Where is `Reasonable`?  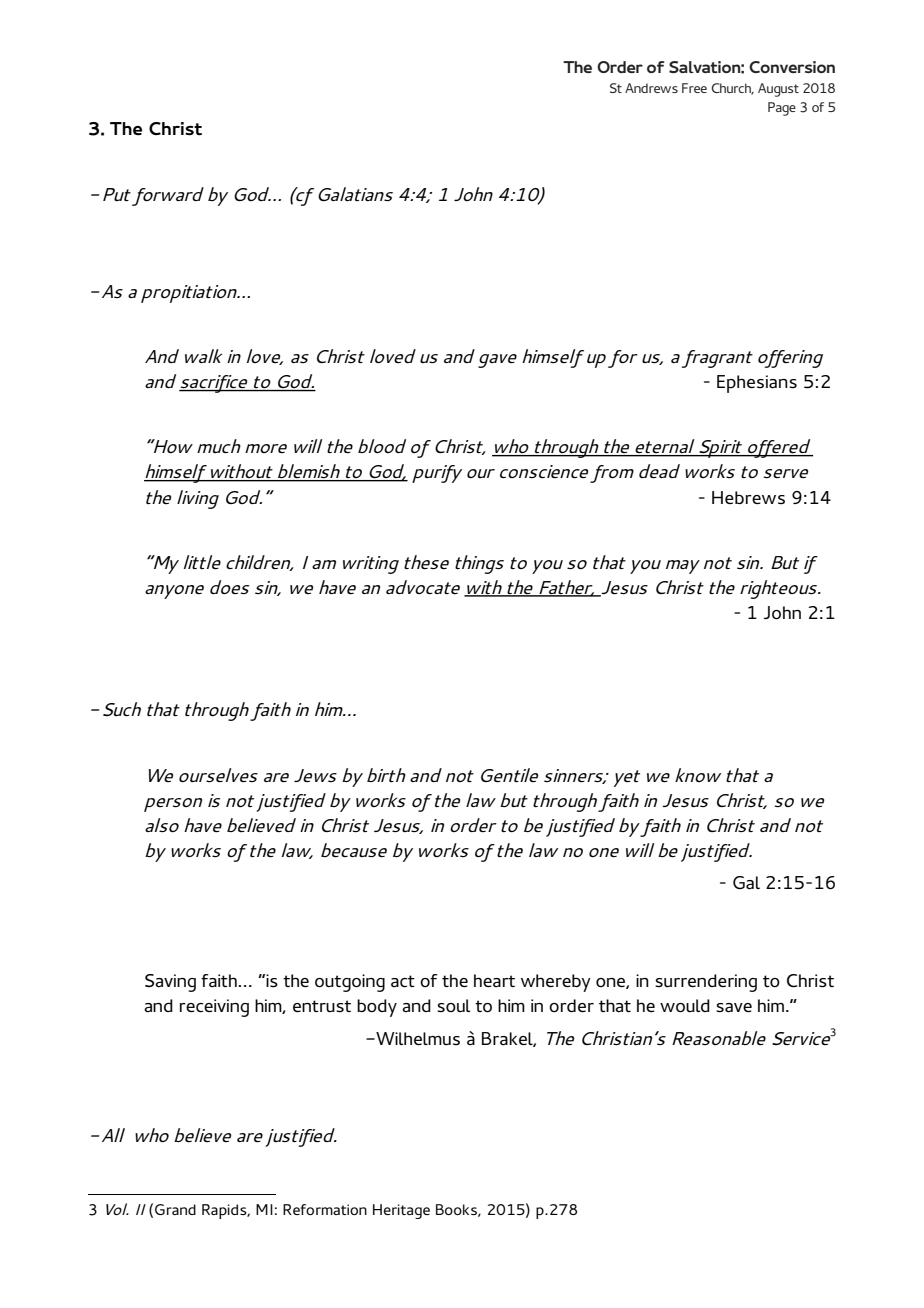 Reasonable is located at coordinates (719, 1038).
